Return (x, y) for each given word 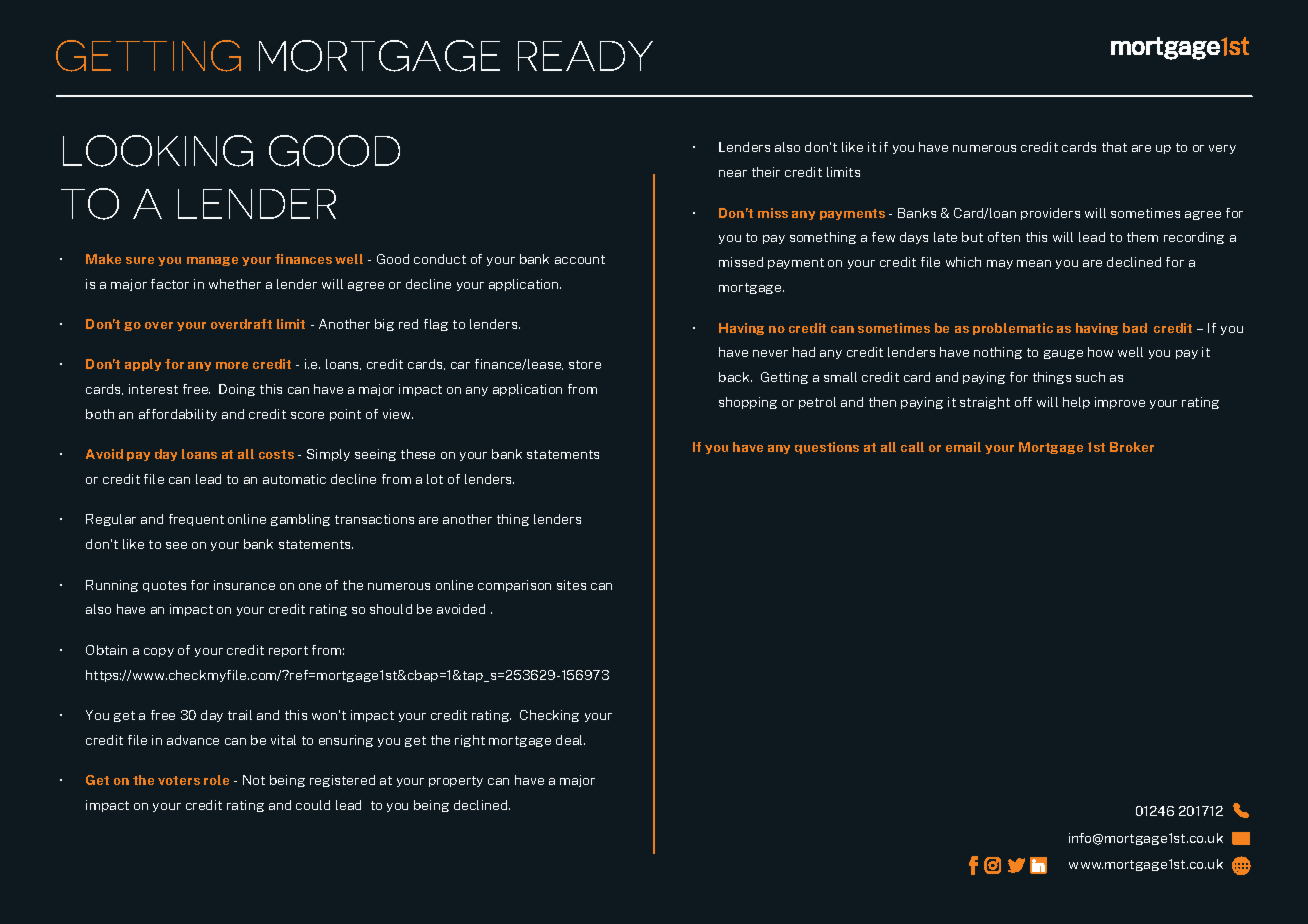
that (1114, 147)
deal (570, 740)
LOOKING (158, 151)
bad (1135, 328)
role (216, 780)
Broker (1132, 447)
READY (585, 56)
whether (235, 284)
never (770, 353)
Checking (549, 716)
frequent (196, 520)
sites (571, 585)
